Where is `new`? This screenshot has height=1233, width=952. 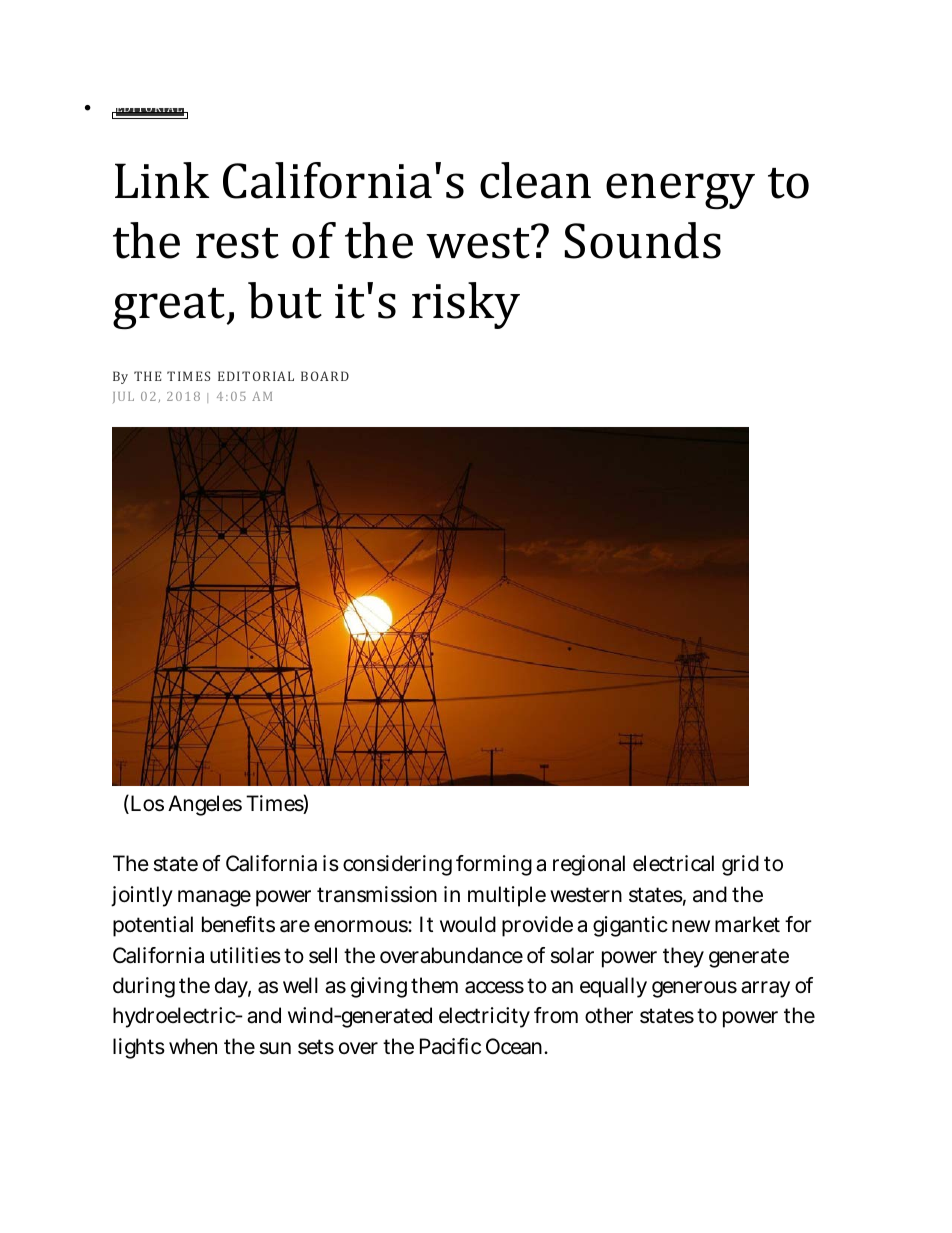
new is located at coordinates (691, 926).
